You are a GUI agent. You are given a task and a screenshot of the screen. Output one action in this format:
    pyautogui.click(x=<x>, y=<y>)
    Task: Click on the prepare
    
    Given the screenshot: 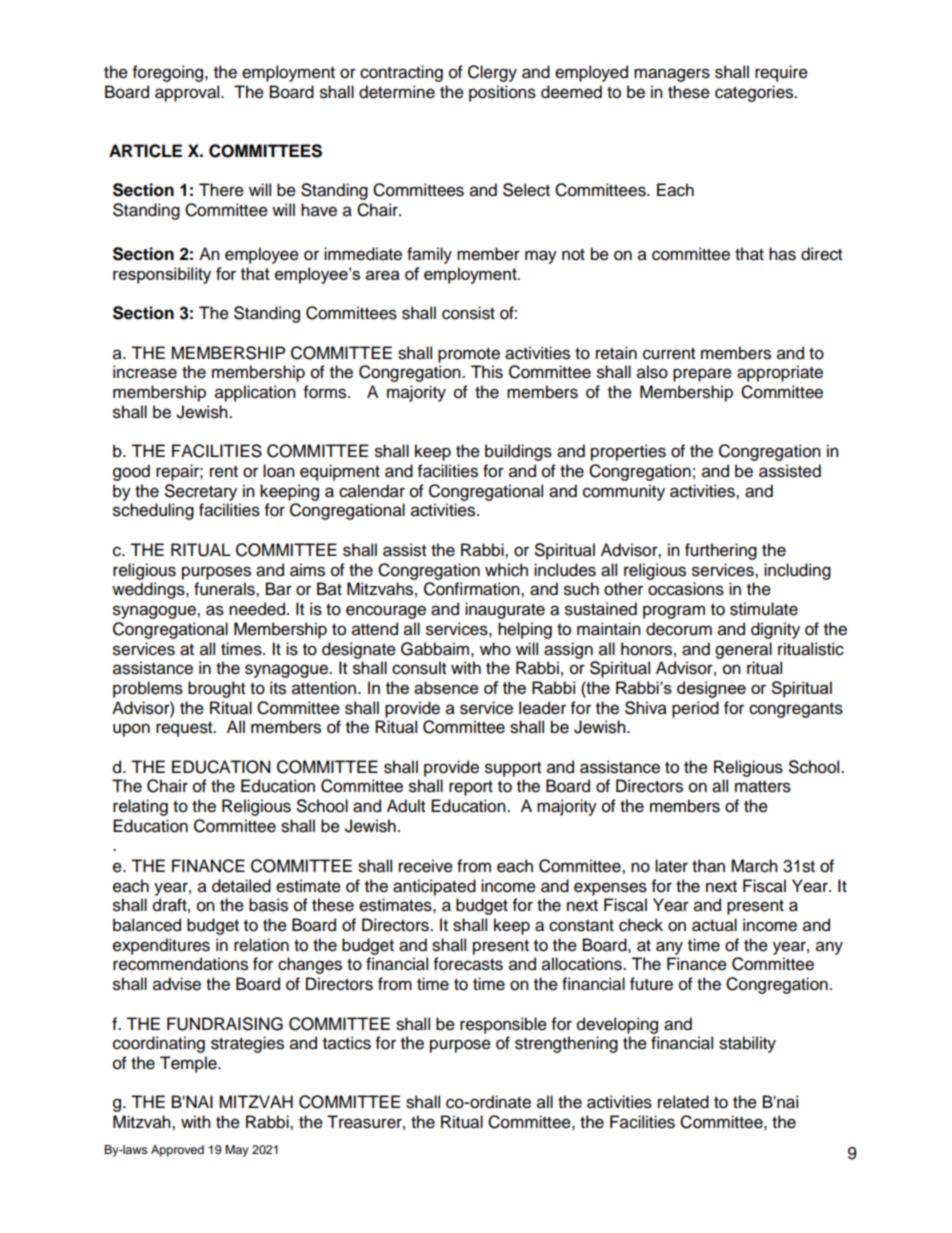 What is the action you would take?
    pyautogui.click(x=702, y=375)
